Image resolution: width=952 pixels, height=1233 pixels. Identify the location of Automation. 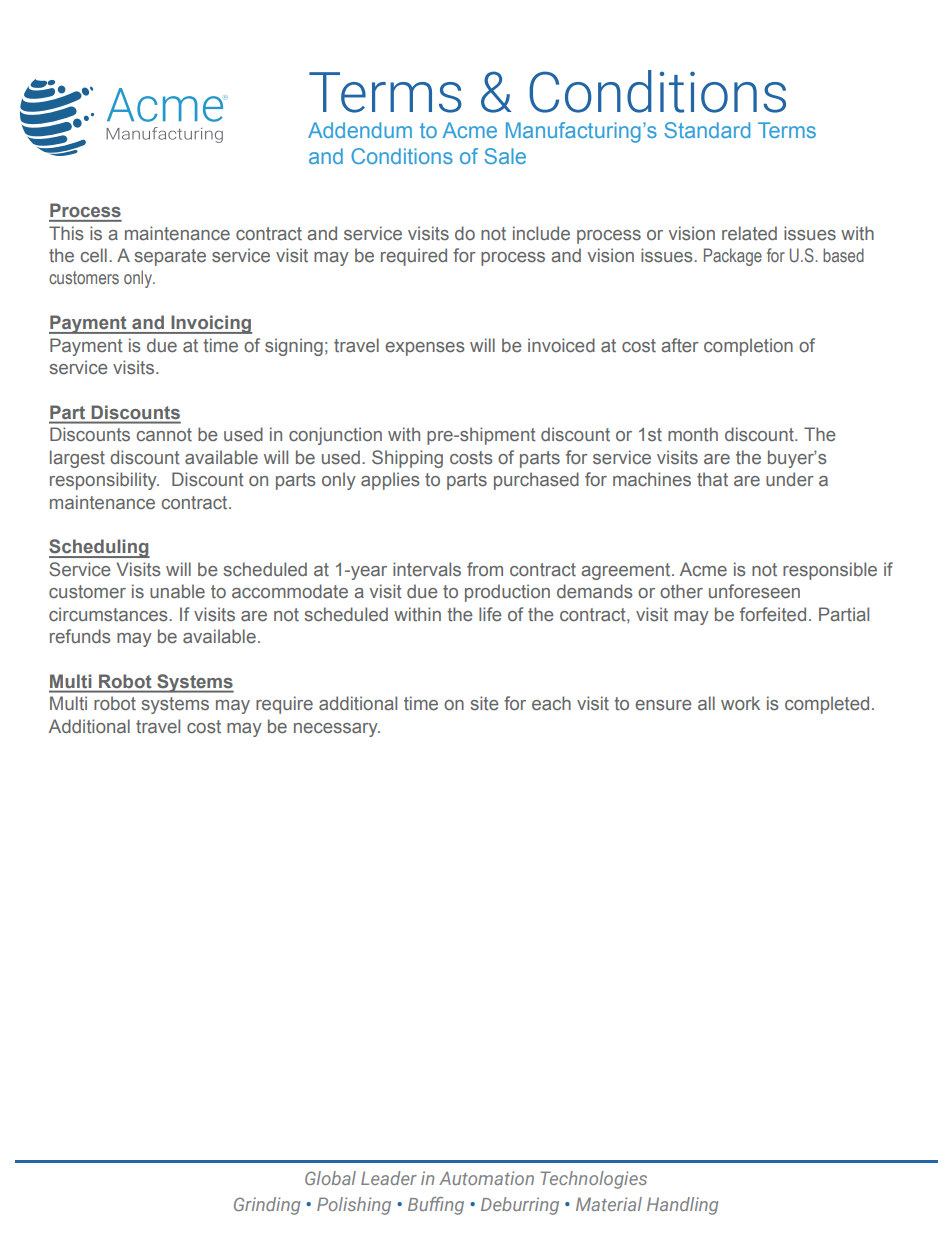
(486, 1178).
